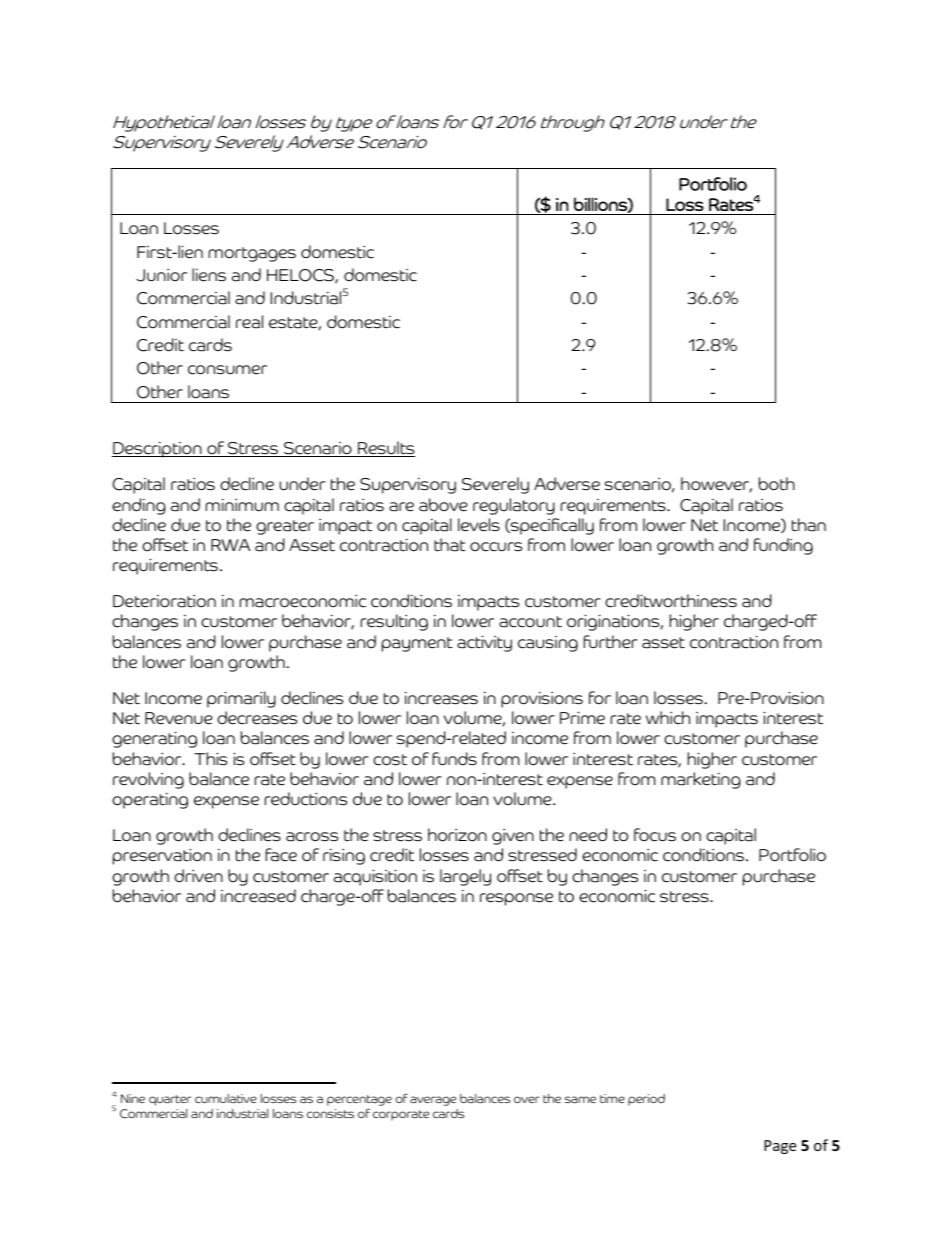 This page has width=952, height=1233. Describe the element at coordinates (780, 1147) in the page. I see `Page` at that location.
